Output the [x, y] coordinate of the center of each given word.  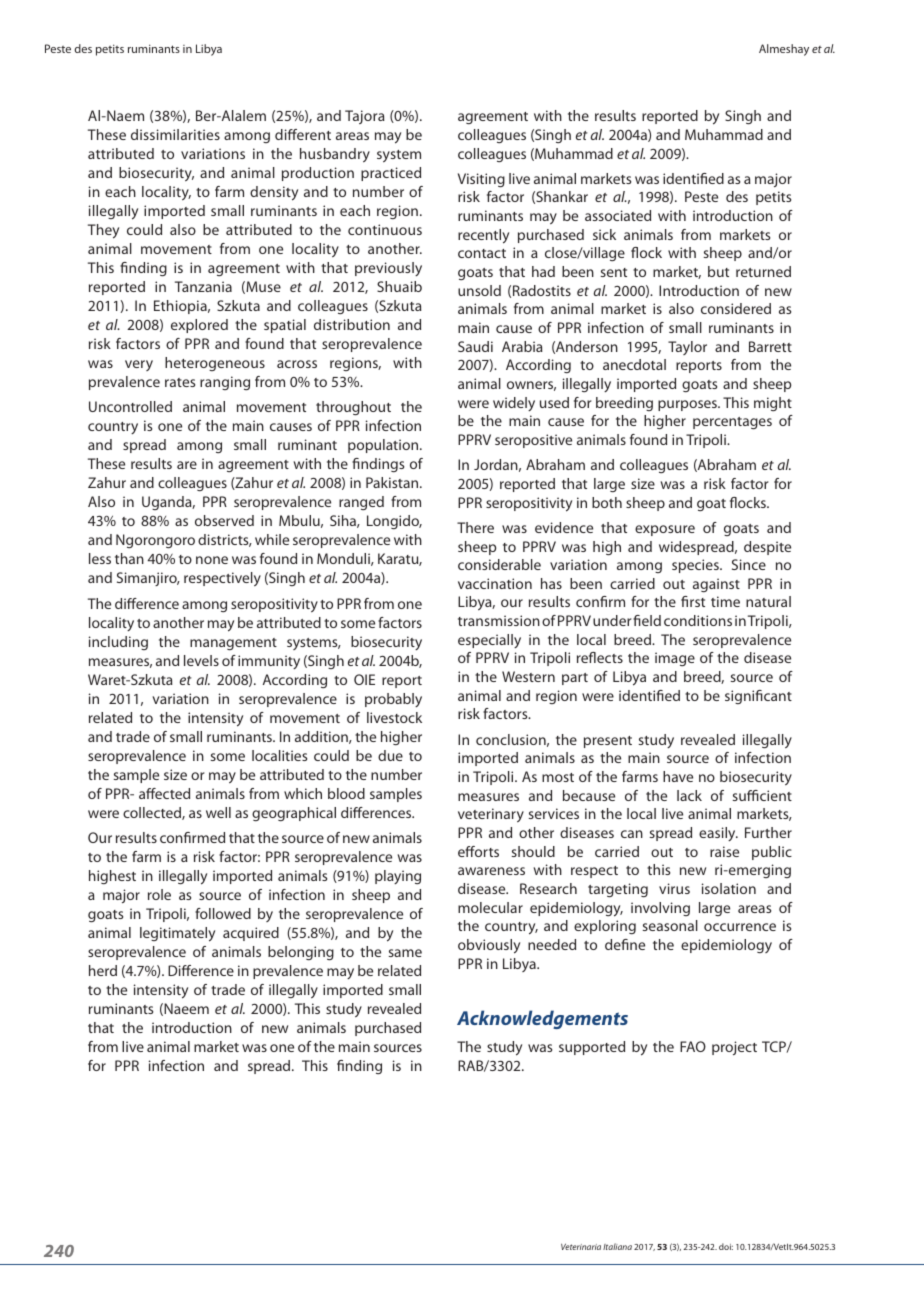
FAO [693, 1046]
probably [393, 700]
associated [618, 215]
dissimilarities [175, 134]
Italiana [617, 1246]
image [675, 659]
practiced [391, 174]
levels [201, 660]
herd [103, 970]
